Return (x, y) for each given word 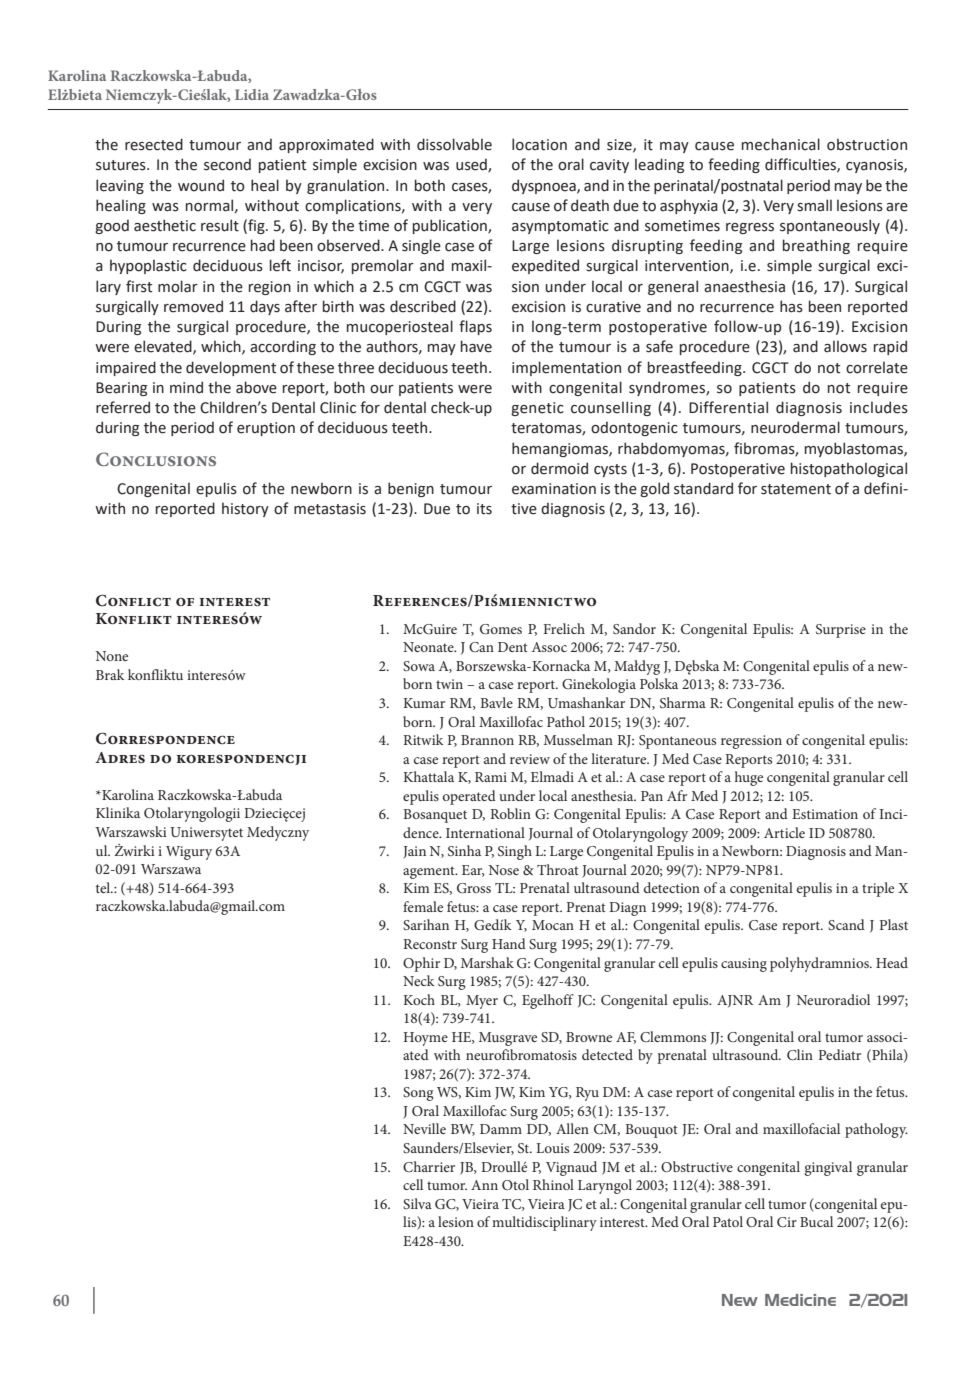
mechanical (781, 144)
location (539, 144)
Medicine (800, 1300)
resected (154, 144)
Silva (417, 1203)
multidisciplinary (544, 1223)
